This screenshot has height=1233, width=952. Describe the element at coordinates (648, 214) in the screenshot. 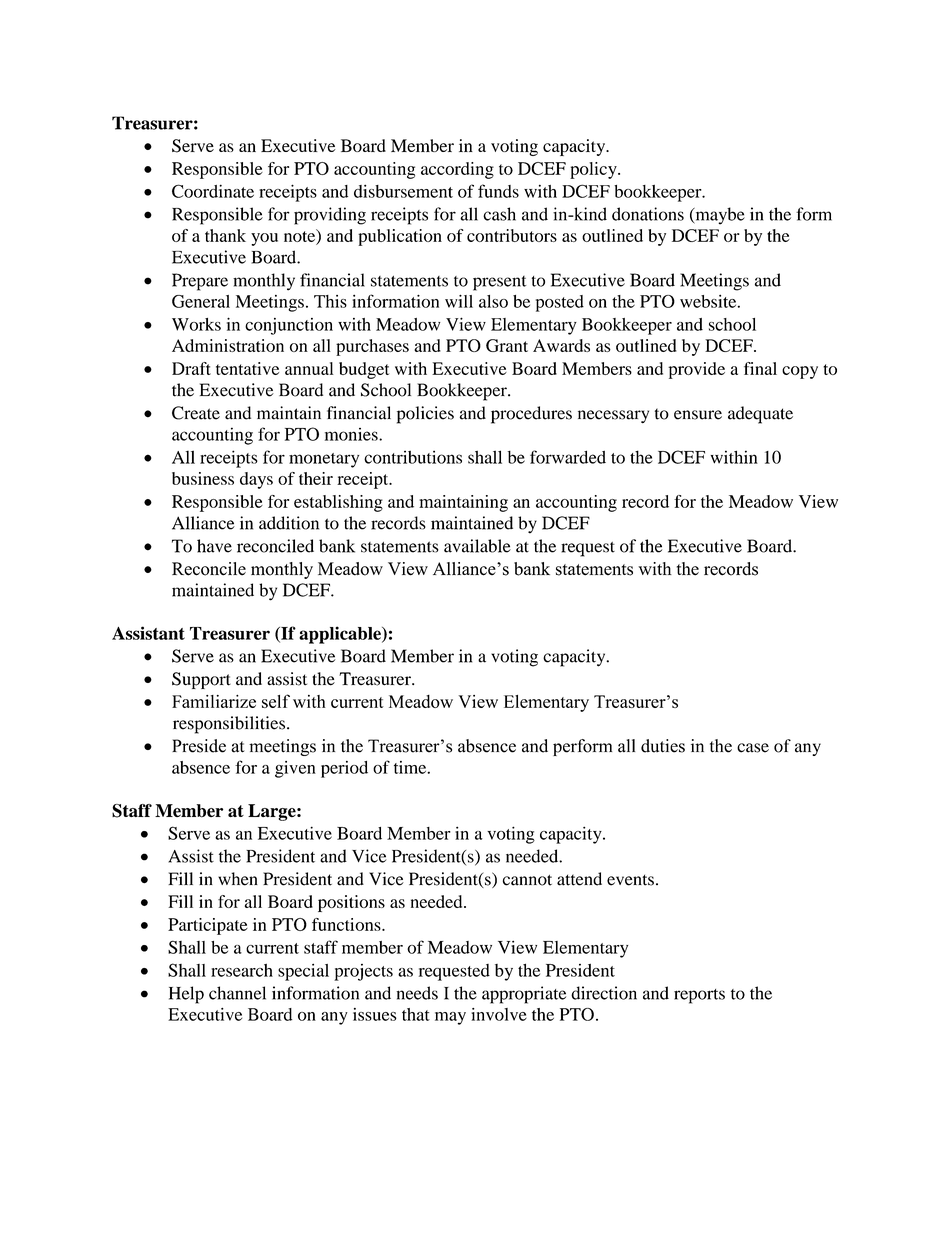

I see `donations` at that location.
